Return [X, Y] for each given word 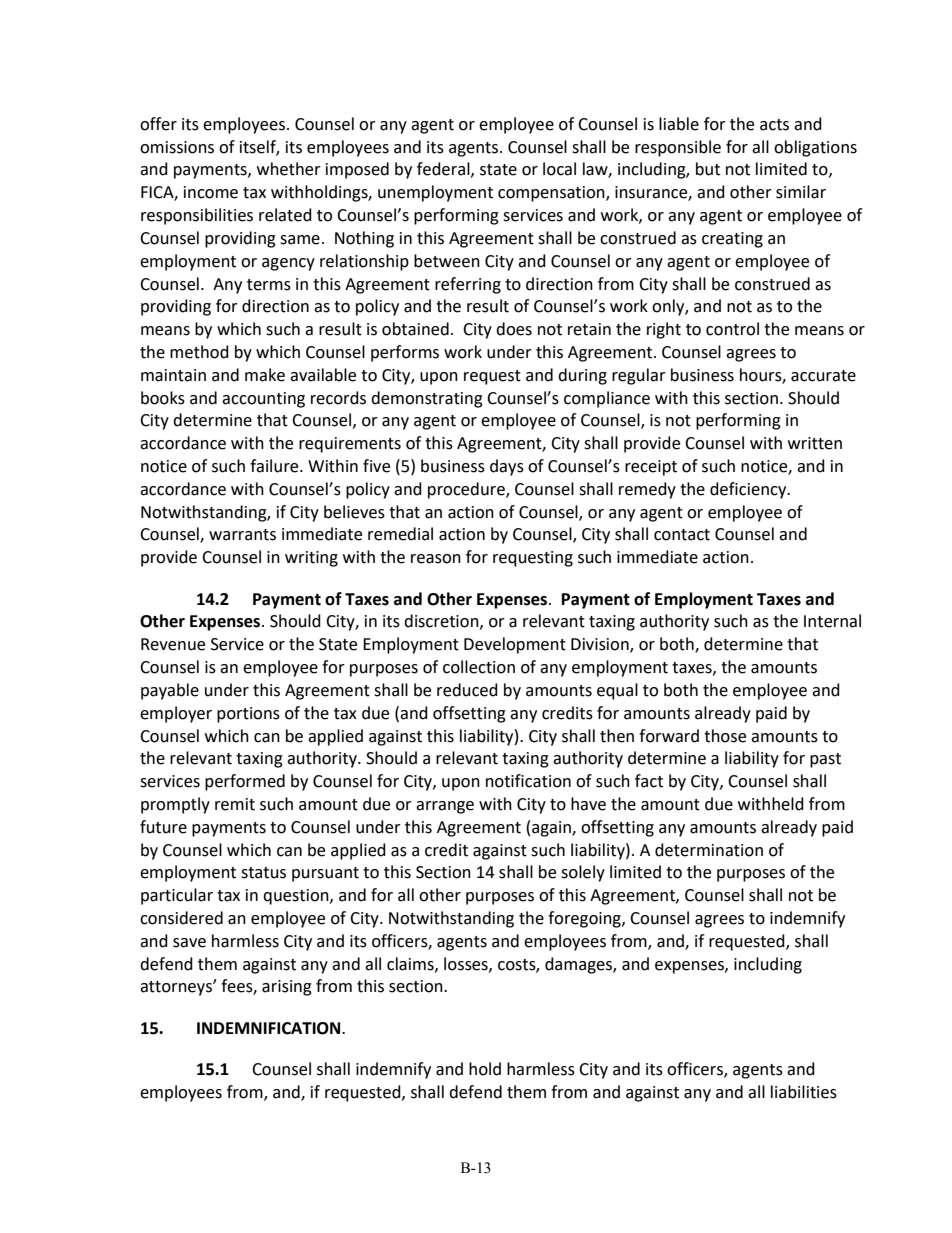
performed [245, 782]
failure [275, 466]
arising [287, 988]
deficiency [749, 490]
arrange [445, 807]
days [507, 467]
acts [774, 125]
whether [289, 169]
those [725, 736]
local [559, 169]
